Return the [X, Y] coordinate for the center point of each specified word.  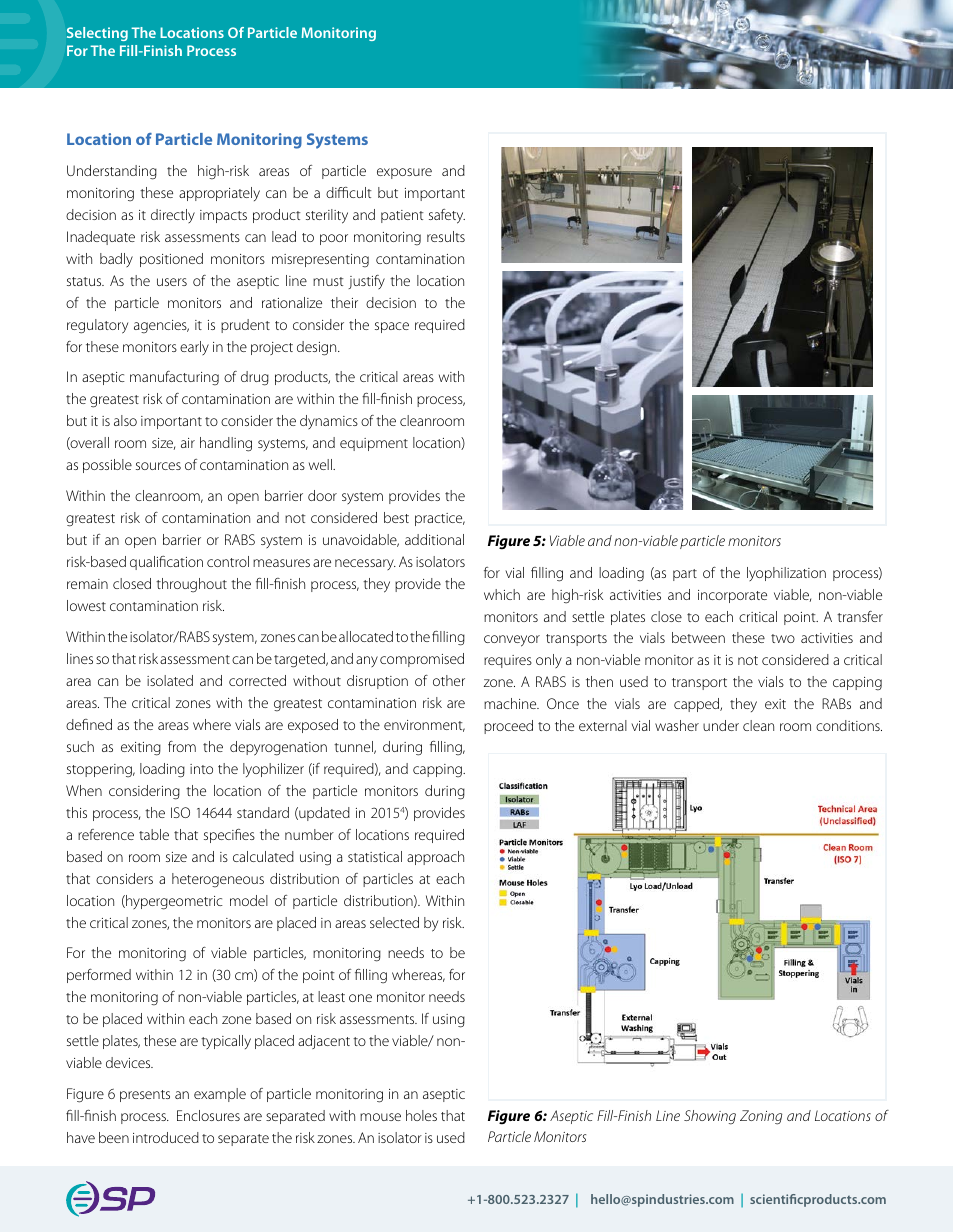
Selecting [97, 34]
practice [440, 519]
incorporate [732, 596]
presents [145, 1096]
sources [158, 466]
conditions [849, 725]
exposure [404, 173]
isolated [170, 680]
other [449, 680]
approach [435, 858]
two [783, 638]
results [446, 236]
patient [402, 216]
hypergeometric [173, 902]
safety [447, 216]
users [172, 282]
